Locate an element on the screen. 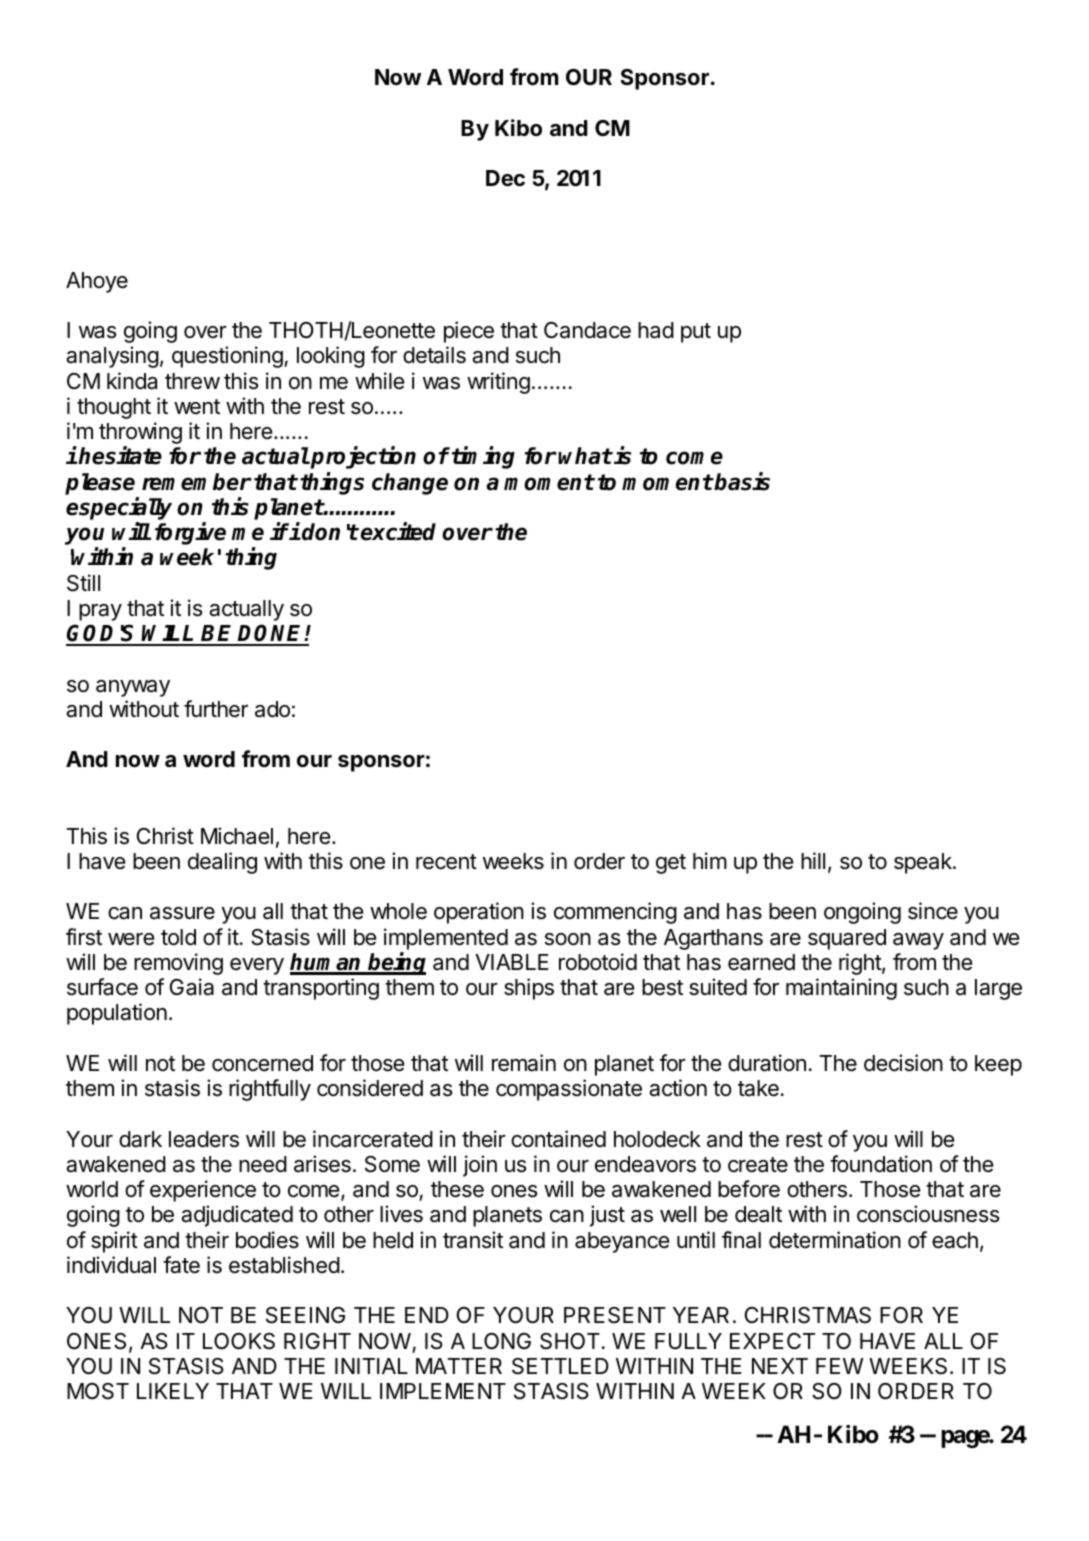 This screenshot has height=1541, width=1089. writing is located at coordinates (498, 383).
